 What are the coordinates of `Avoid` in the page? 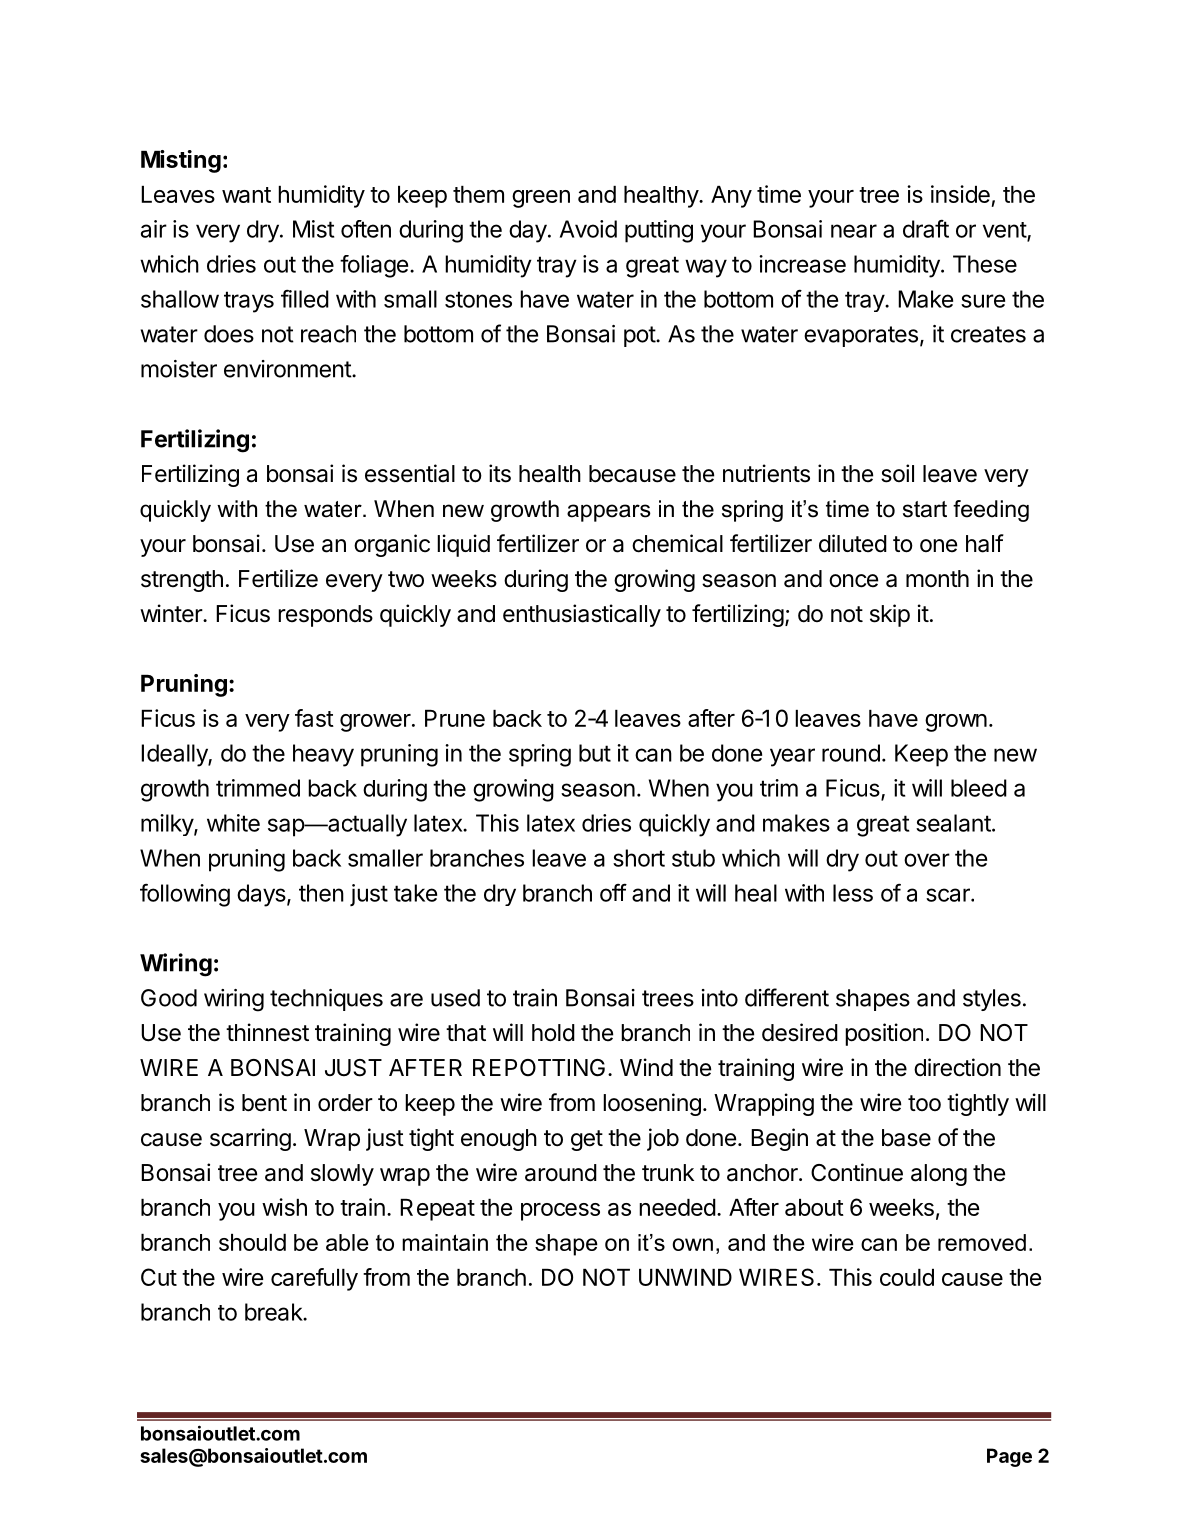 It's located at (588, 229).
